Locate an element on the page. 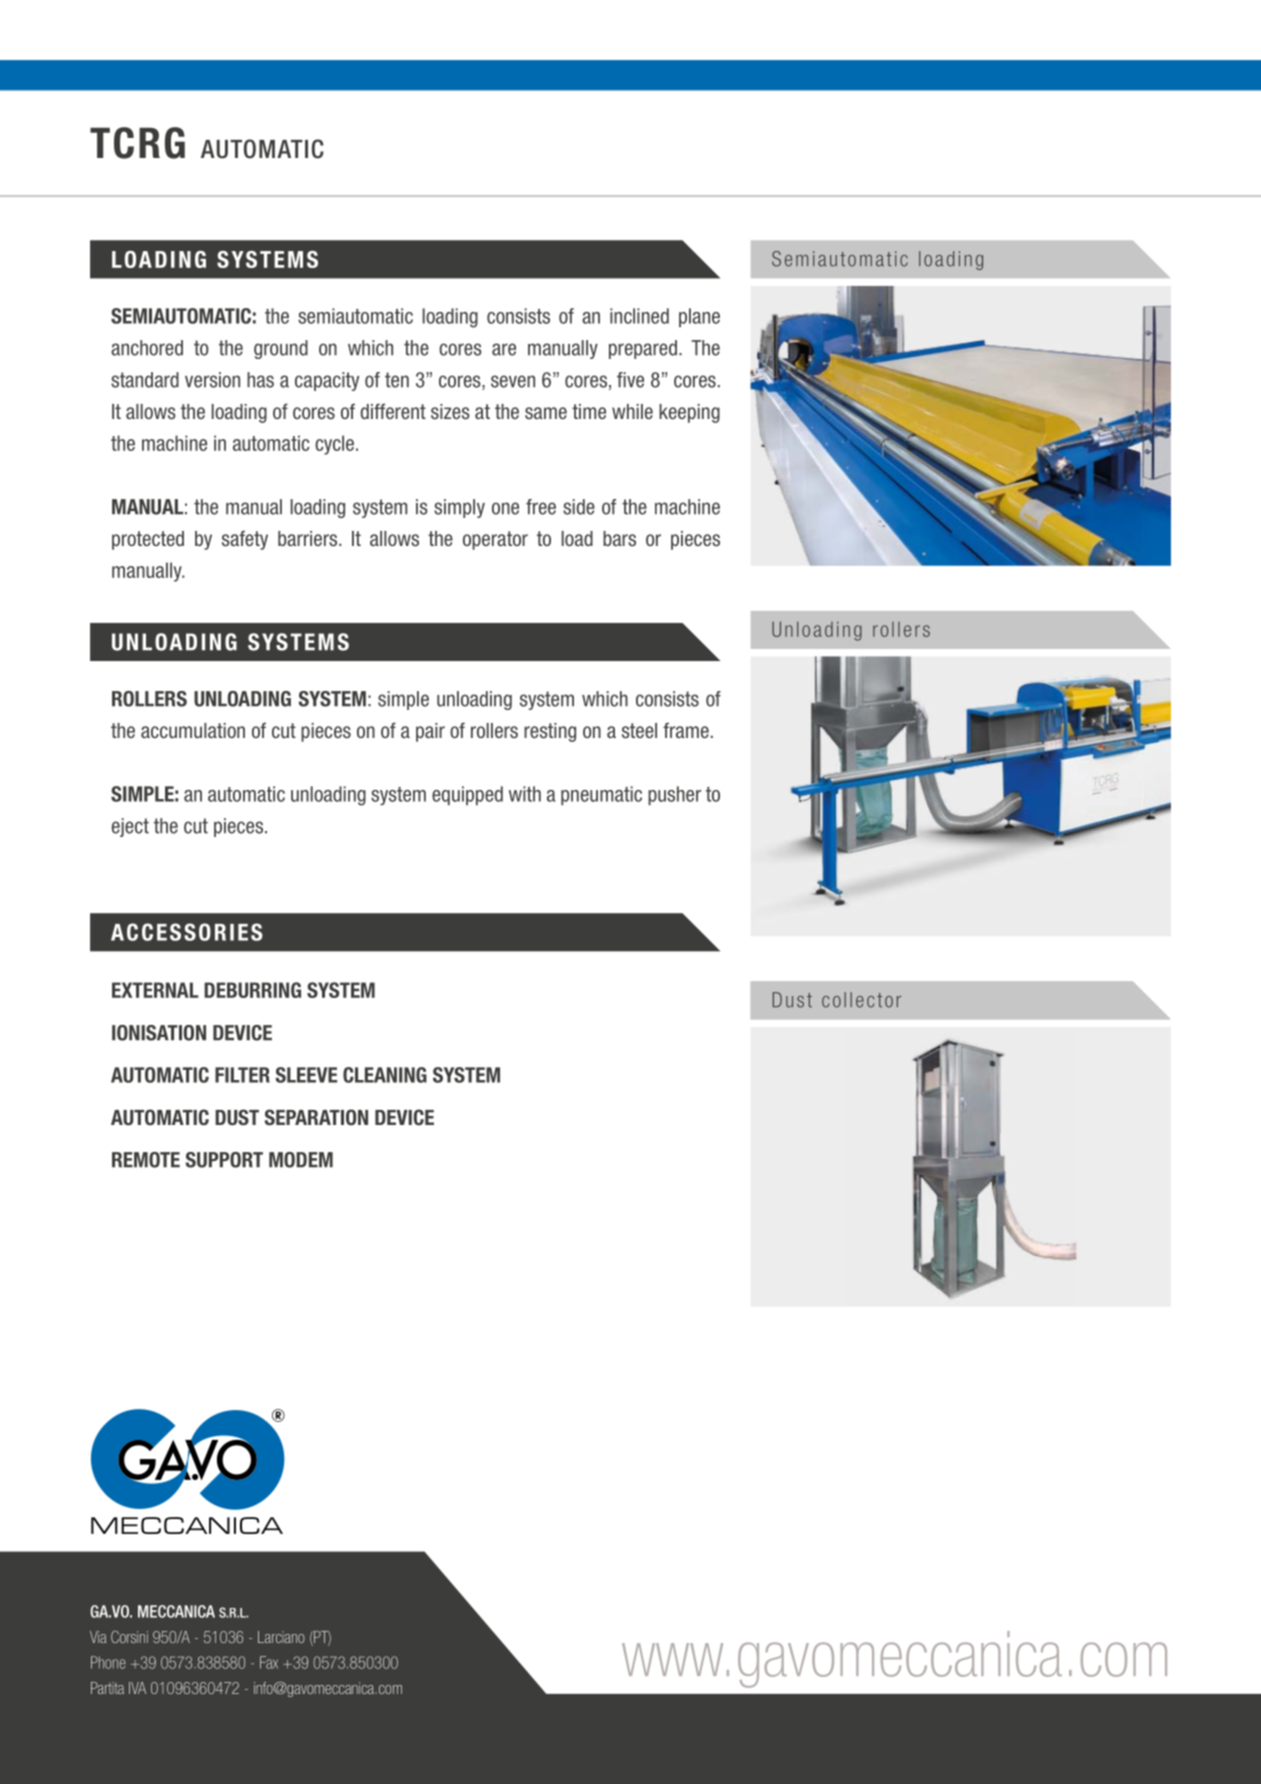 This image has width=1261, height=1784. version is located at coordinates (212, 380).
